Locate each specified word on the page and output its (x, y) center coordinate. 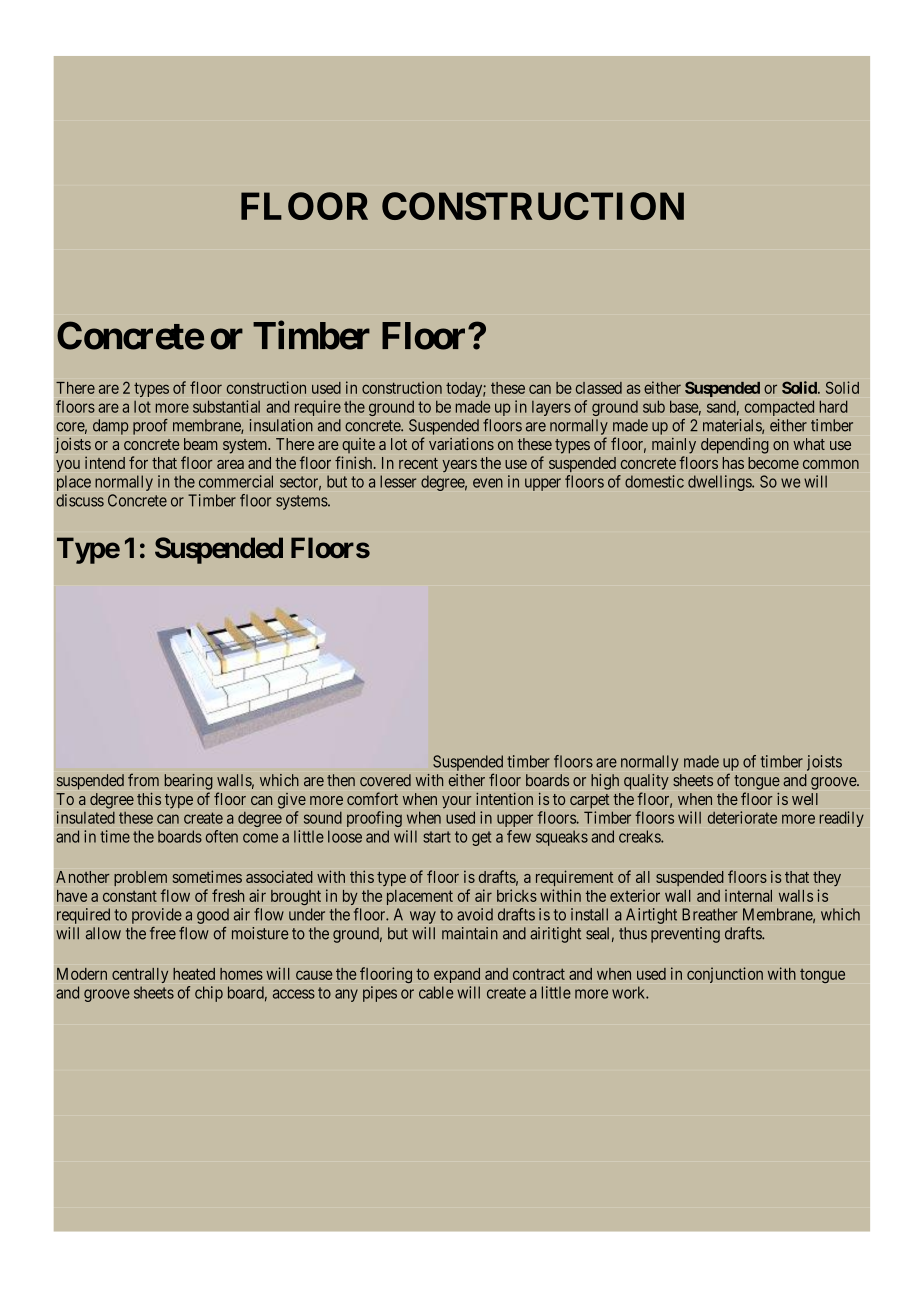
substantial (226, 406)
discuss (80, 500)
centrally (140, 975)
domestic (654, 481)
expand (457, 975)
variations (461, 443)
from (143, 780)
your (457, 802)
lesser (398, 481)
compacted (779, 408)
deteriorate (742, 817)
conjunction (725, 975)
